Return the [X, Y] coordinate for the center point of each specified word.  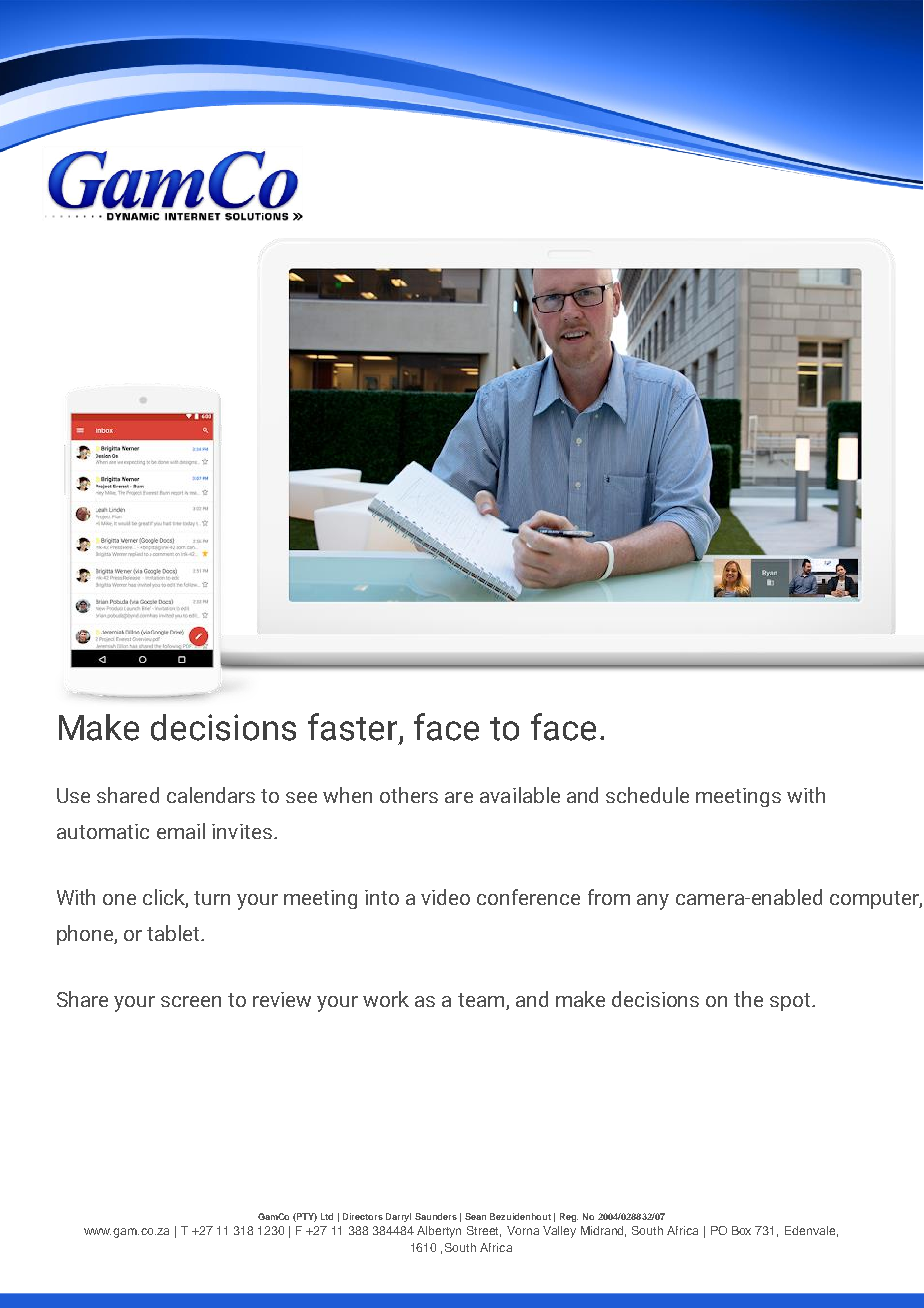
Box [741, 1230]
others [409, 795]
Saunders [436, 1216]
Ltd [327, 1216]
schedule [647, 795]
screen [191, 1001]
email [181, 831]
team [482, 1001]
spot [790, 1002]
